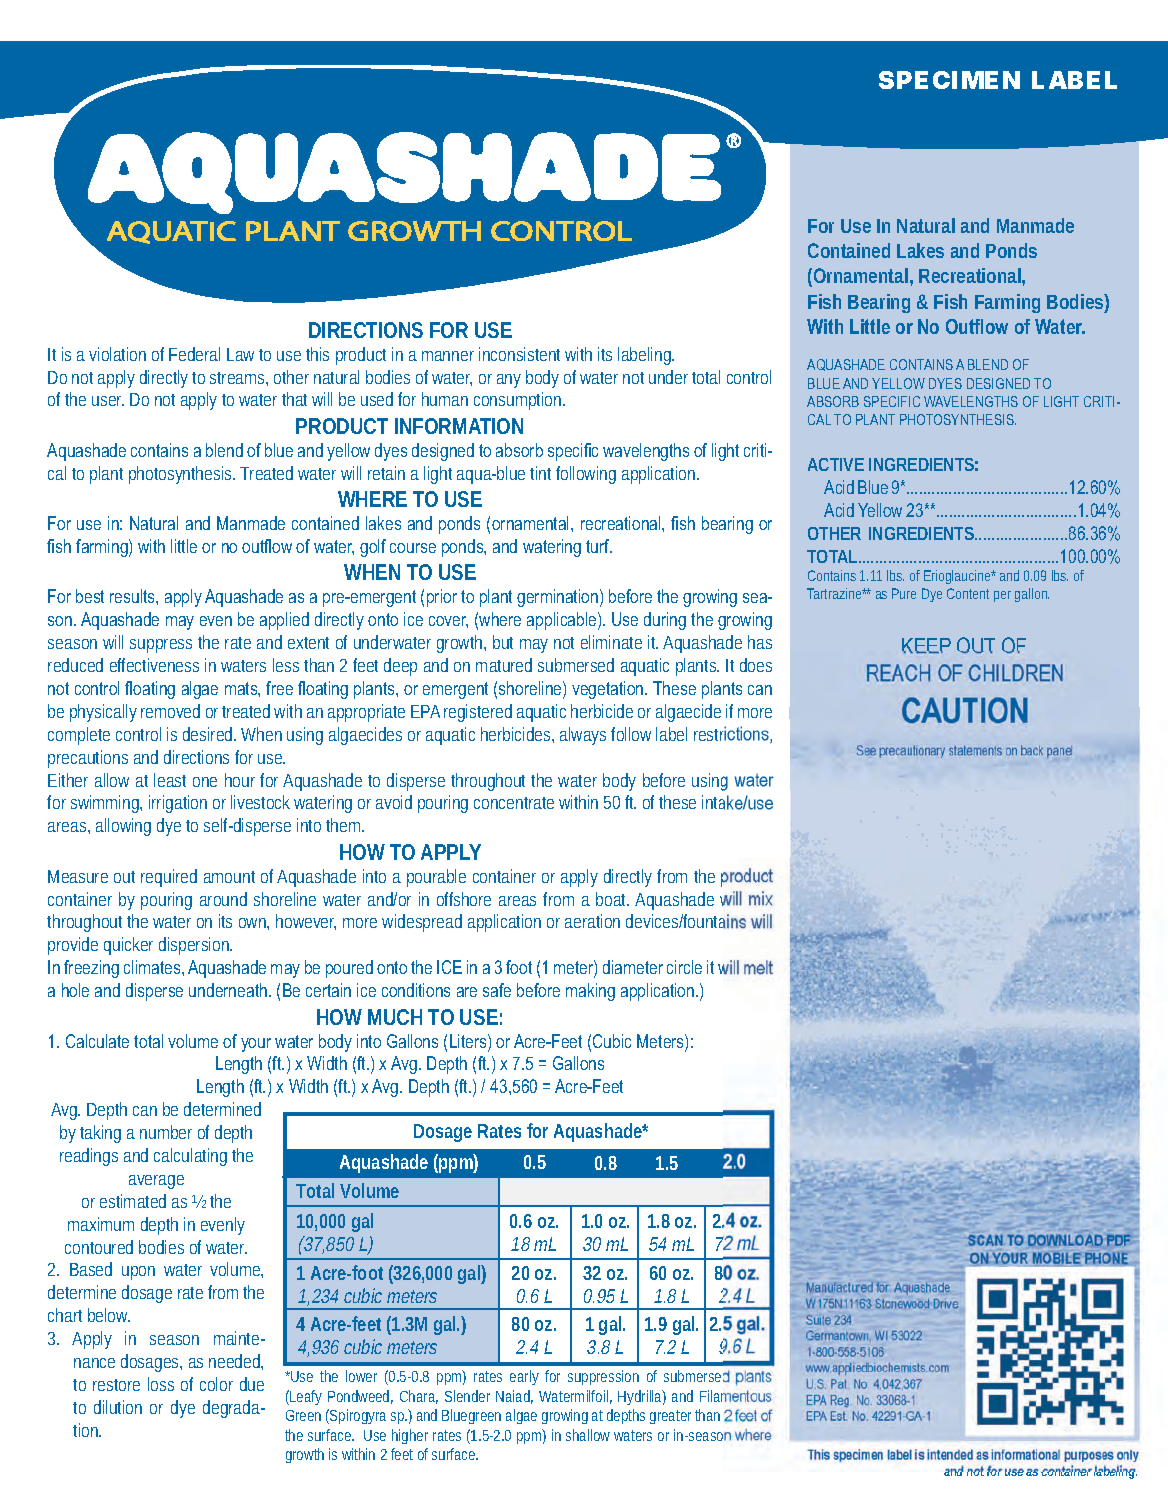 Image resolution: width=1168 pixels, height=1511 pixels. What do you see at coordinates (975, 750) in the page?
I see `statements` at bounding box center [975, 750].
